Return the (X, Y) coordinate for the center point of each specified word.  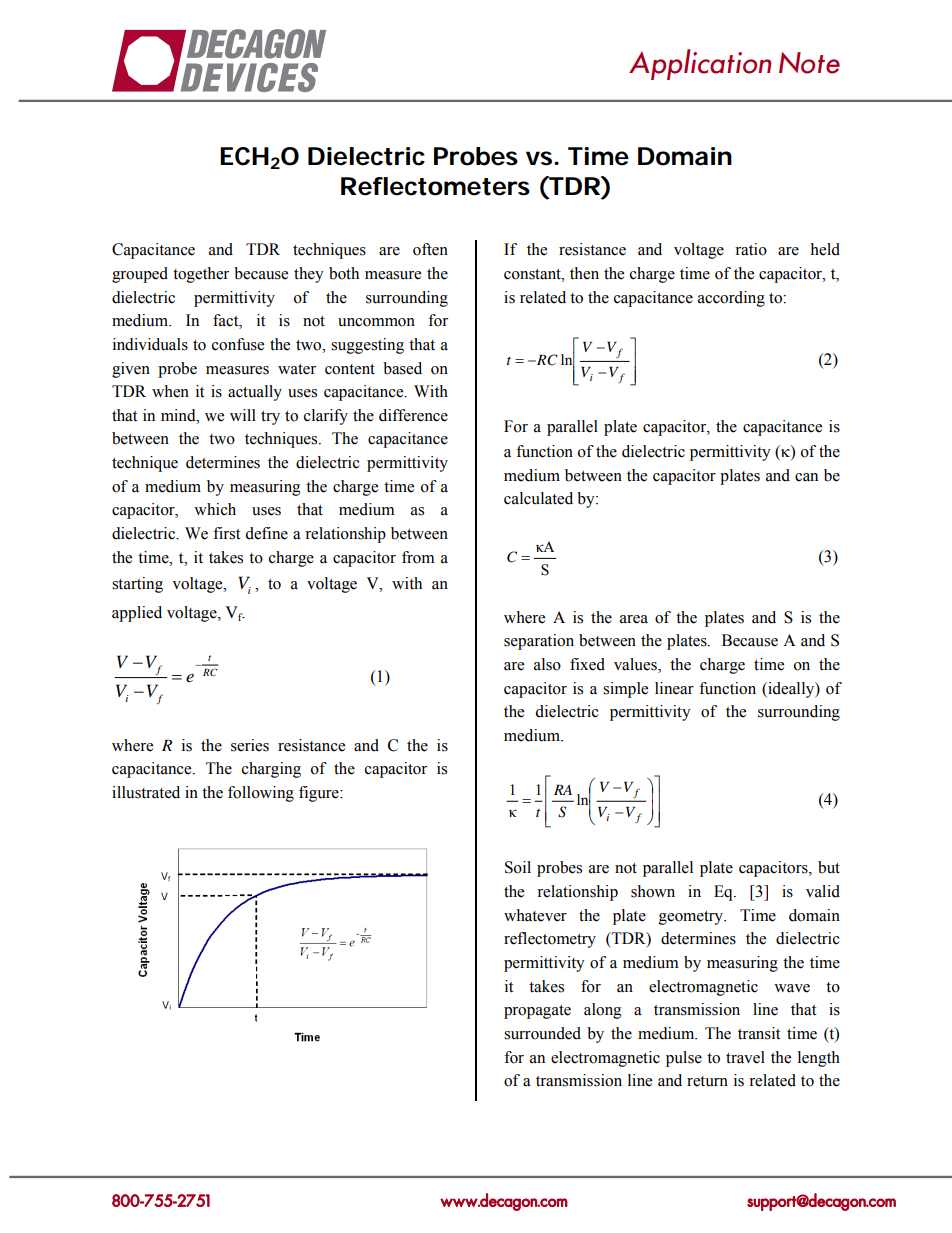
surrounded (542, 1033)
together (201, 275)
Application (700, 64)
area (634, 619)
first (226, 533)
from (418, 557)
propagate (537, 1012)
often (430, 249)
